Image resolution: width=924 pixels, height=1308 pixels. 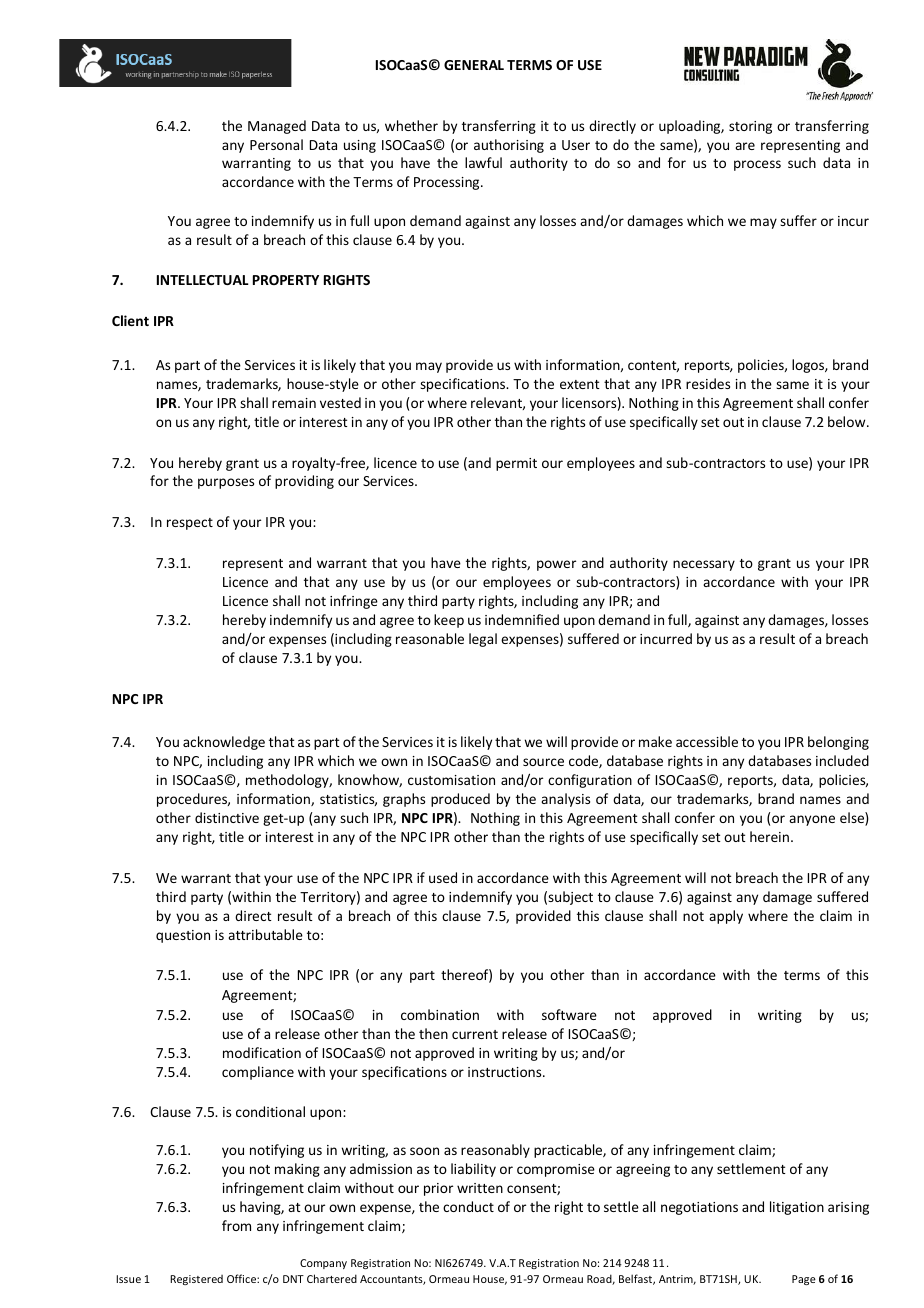 I want to click on apply, so click(x=726, y=917).
